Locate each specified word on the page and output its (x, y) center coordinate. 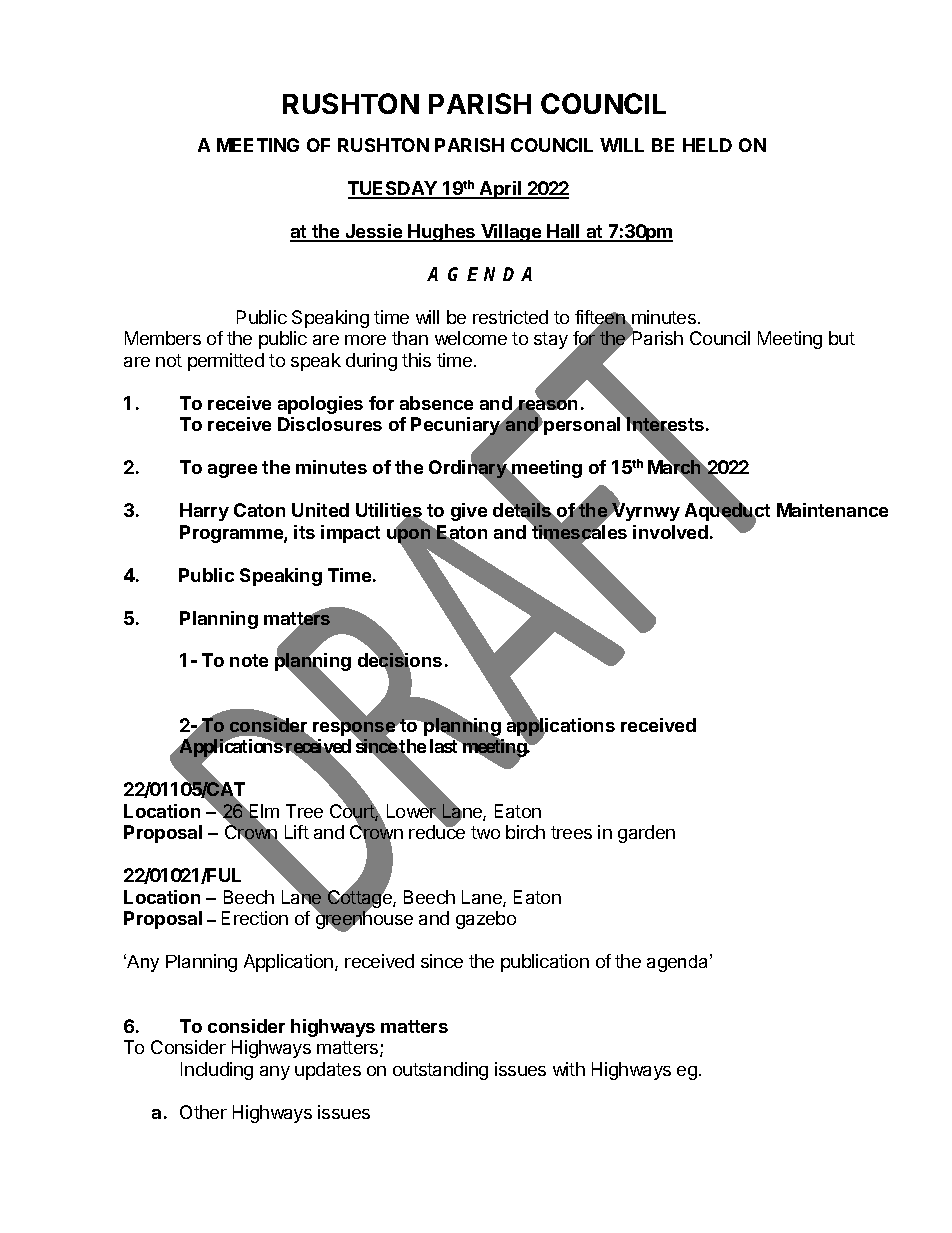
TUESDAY (393, 189)
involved (670, 532)
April (501, 190)
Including (217, 1071)
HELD (707, 145)
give (469, 512)
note (249, 660)
